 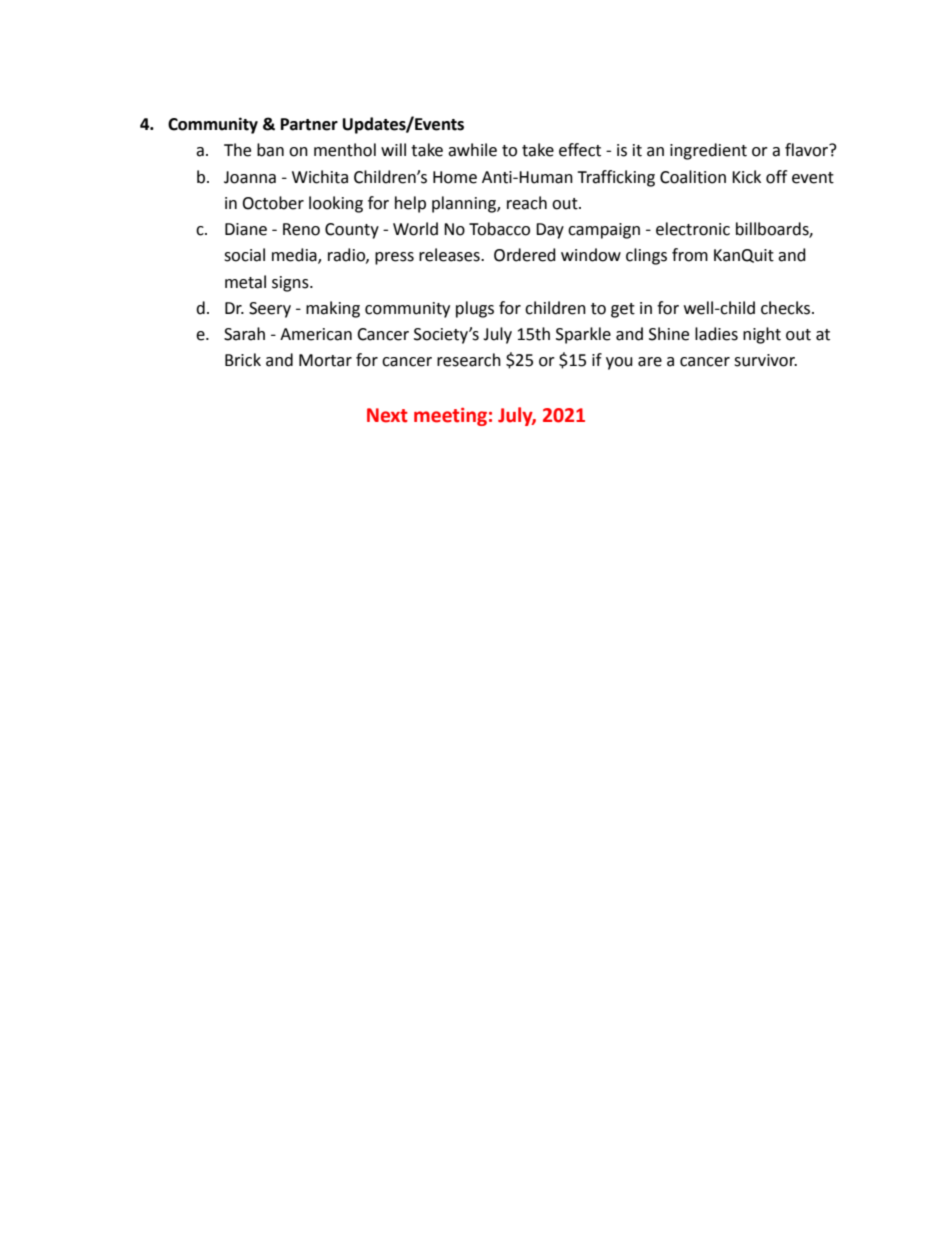 I want to click on research, so click(x=469, y=360).
